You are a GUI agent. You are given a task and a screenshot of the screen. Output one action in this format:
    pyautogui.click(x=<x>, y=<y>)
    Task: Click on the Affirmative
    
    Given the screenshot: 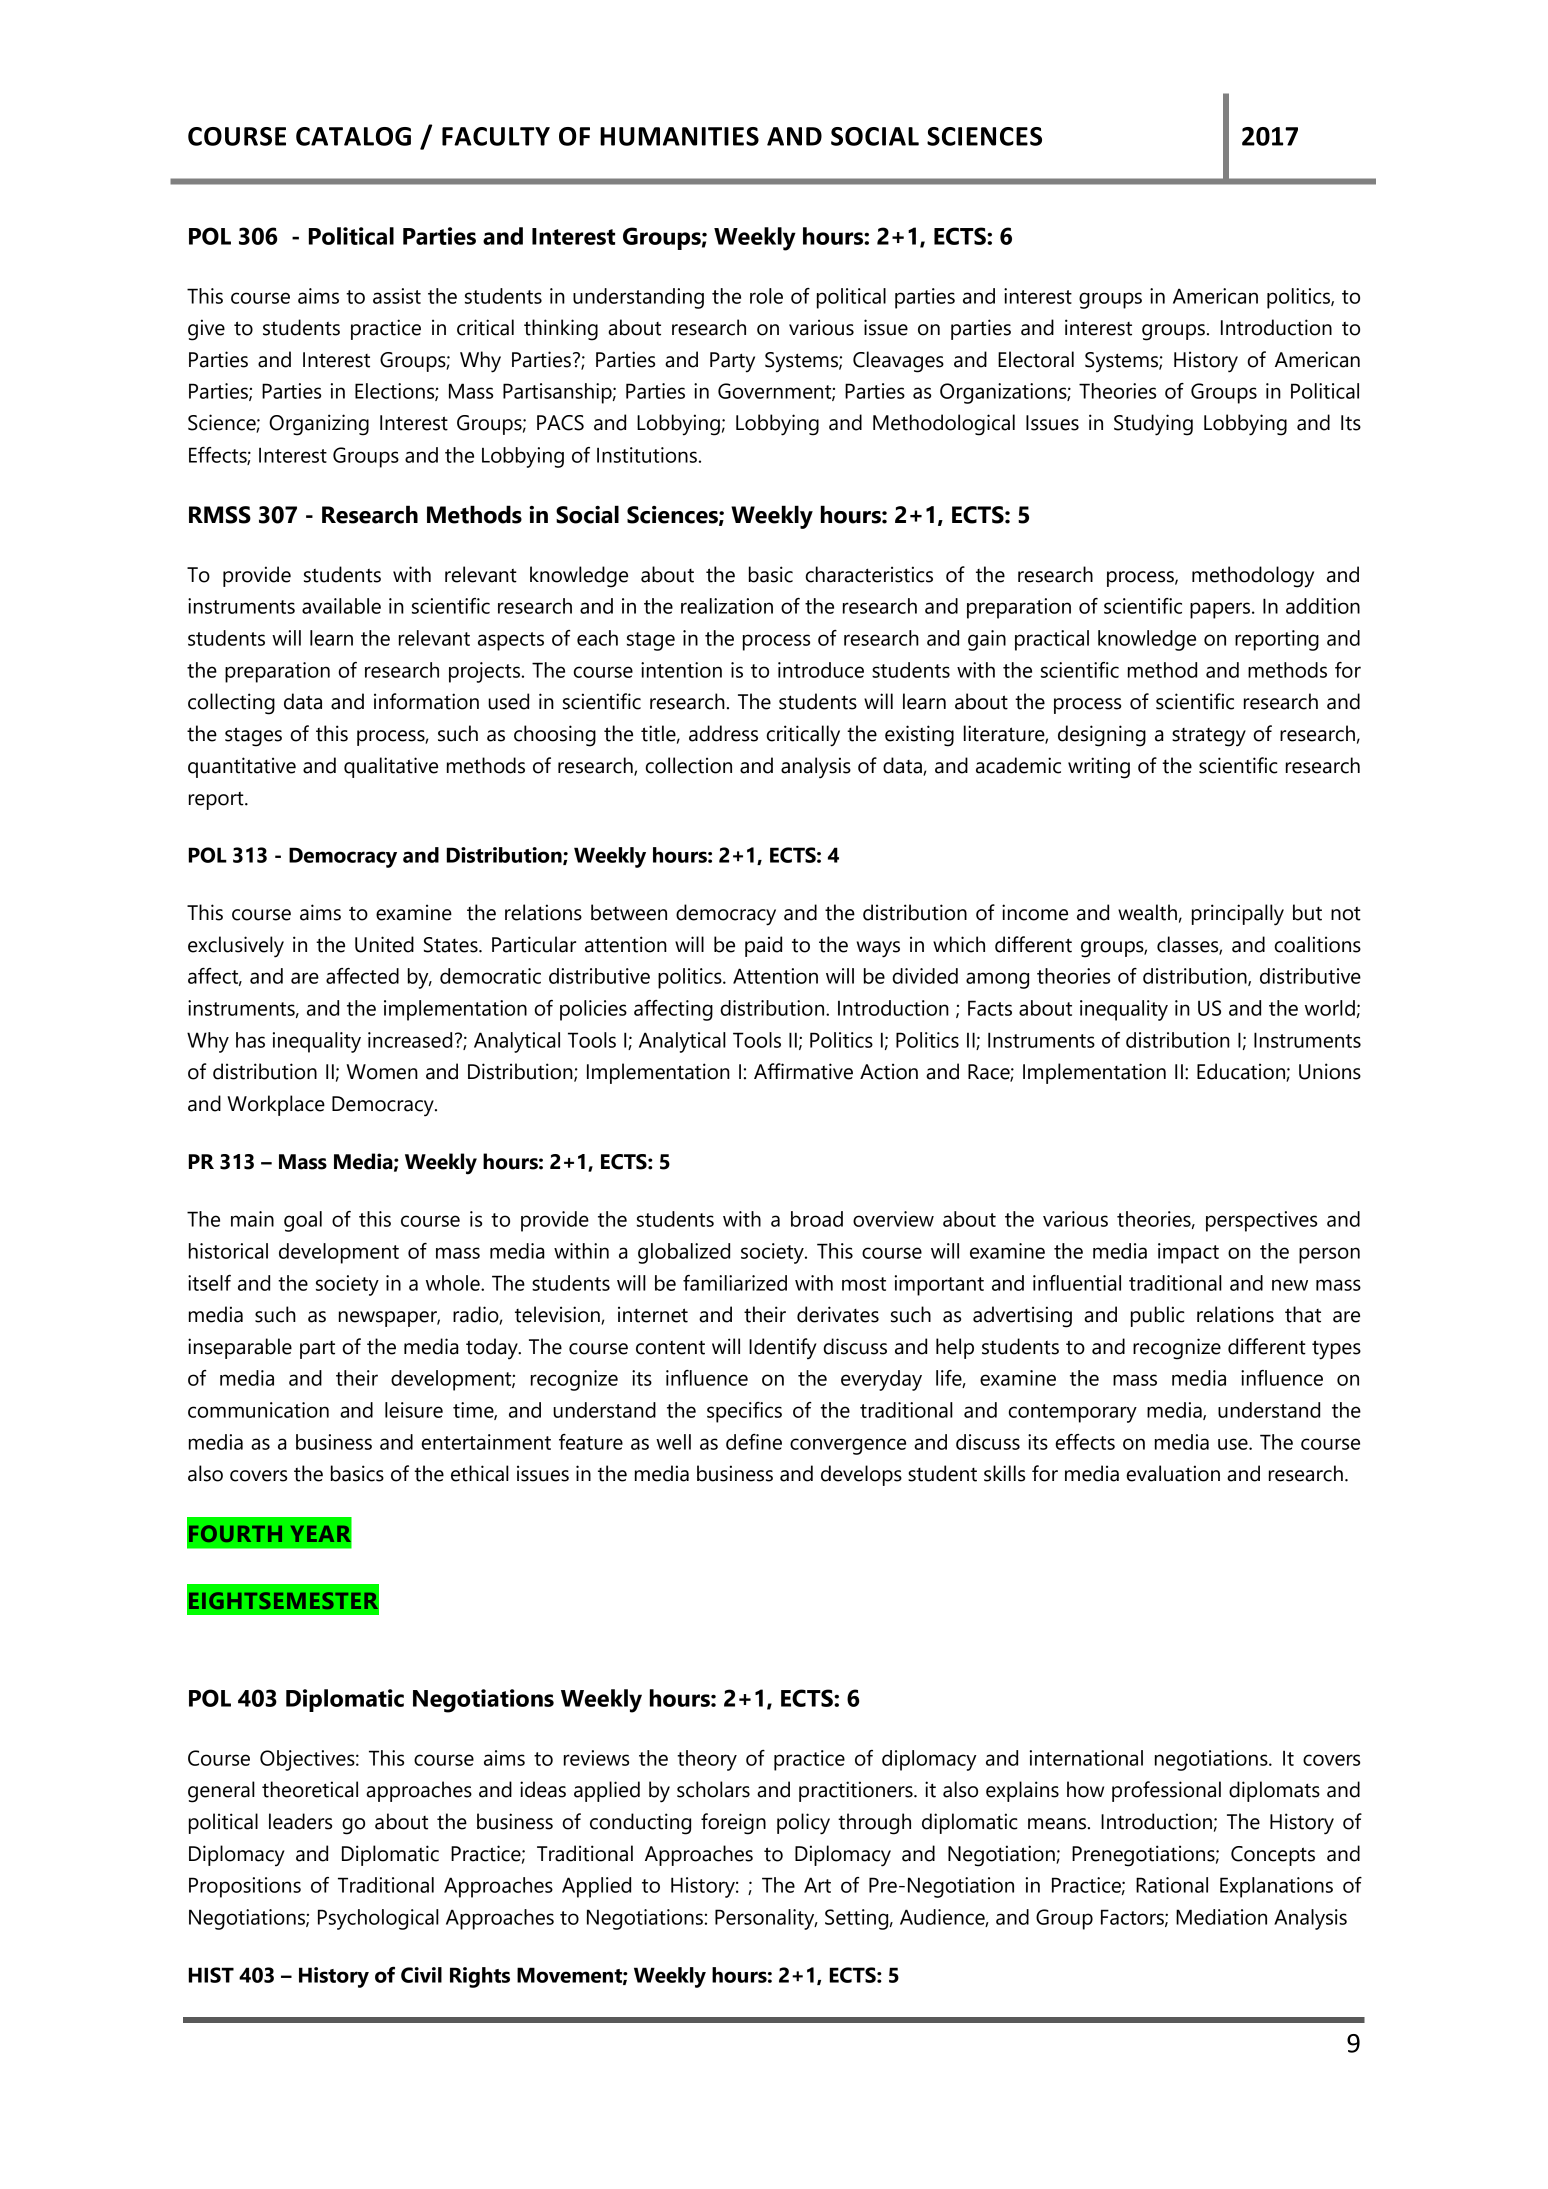 What is the action you would take?
    pyautogui.click(x=803, y=1071)
